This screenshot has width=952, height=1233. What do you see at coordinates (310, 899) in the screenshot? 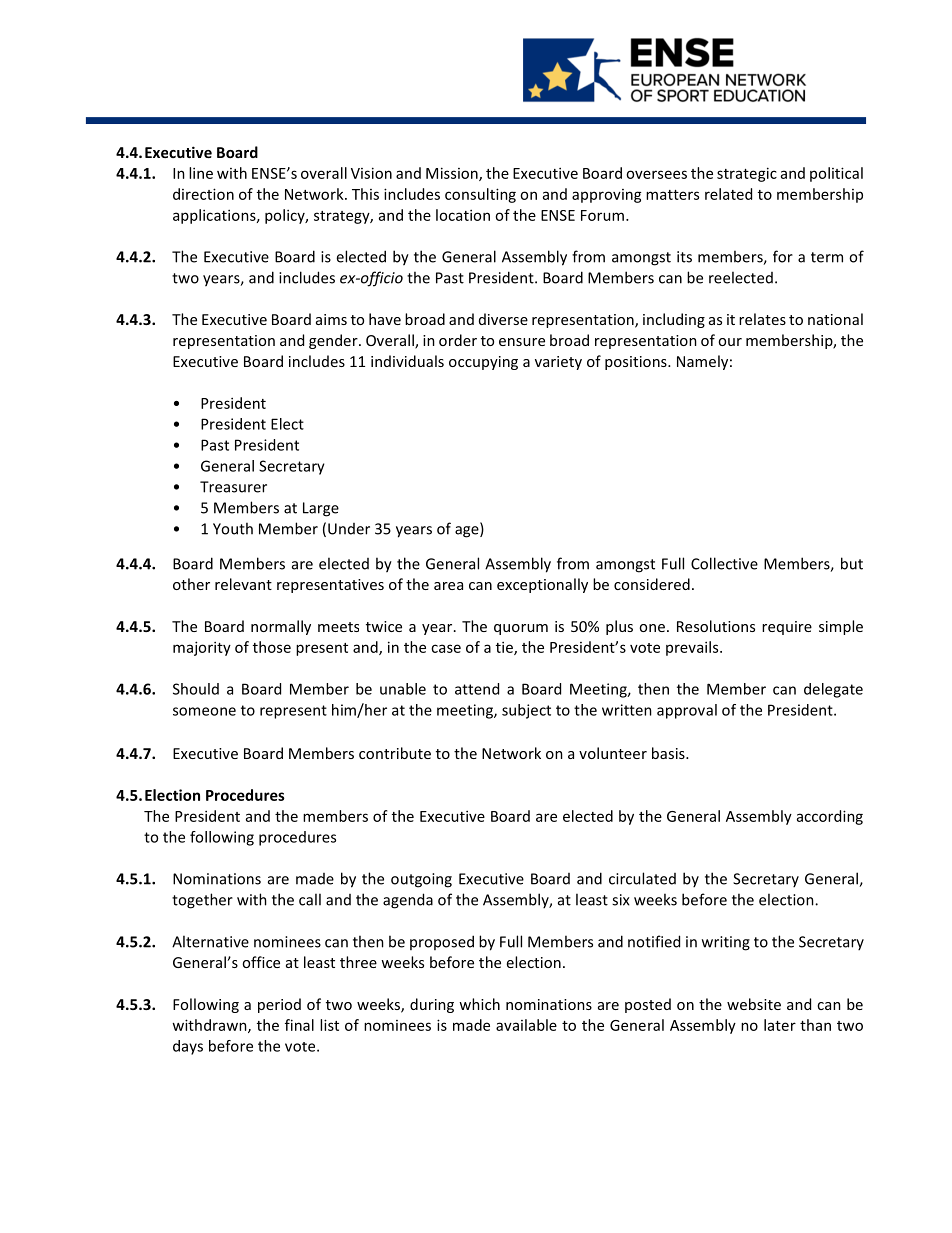
I see `call` at bounding box center [310, 899].
